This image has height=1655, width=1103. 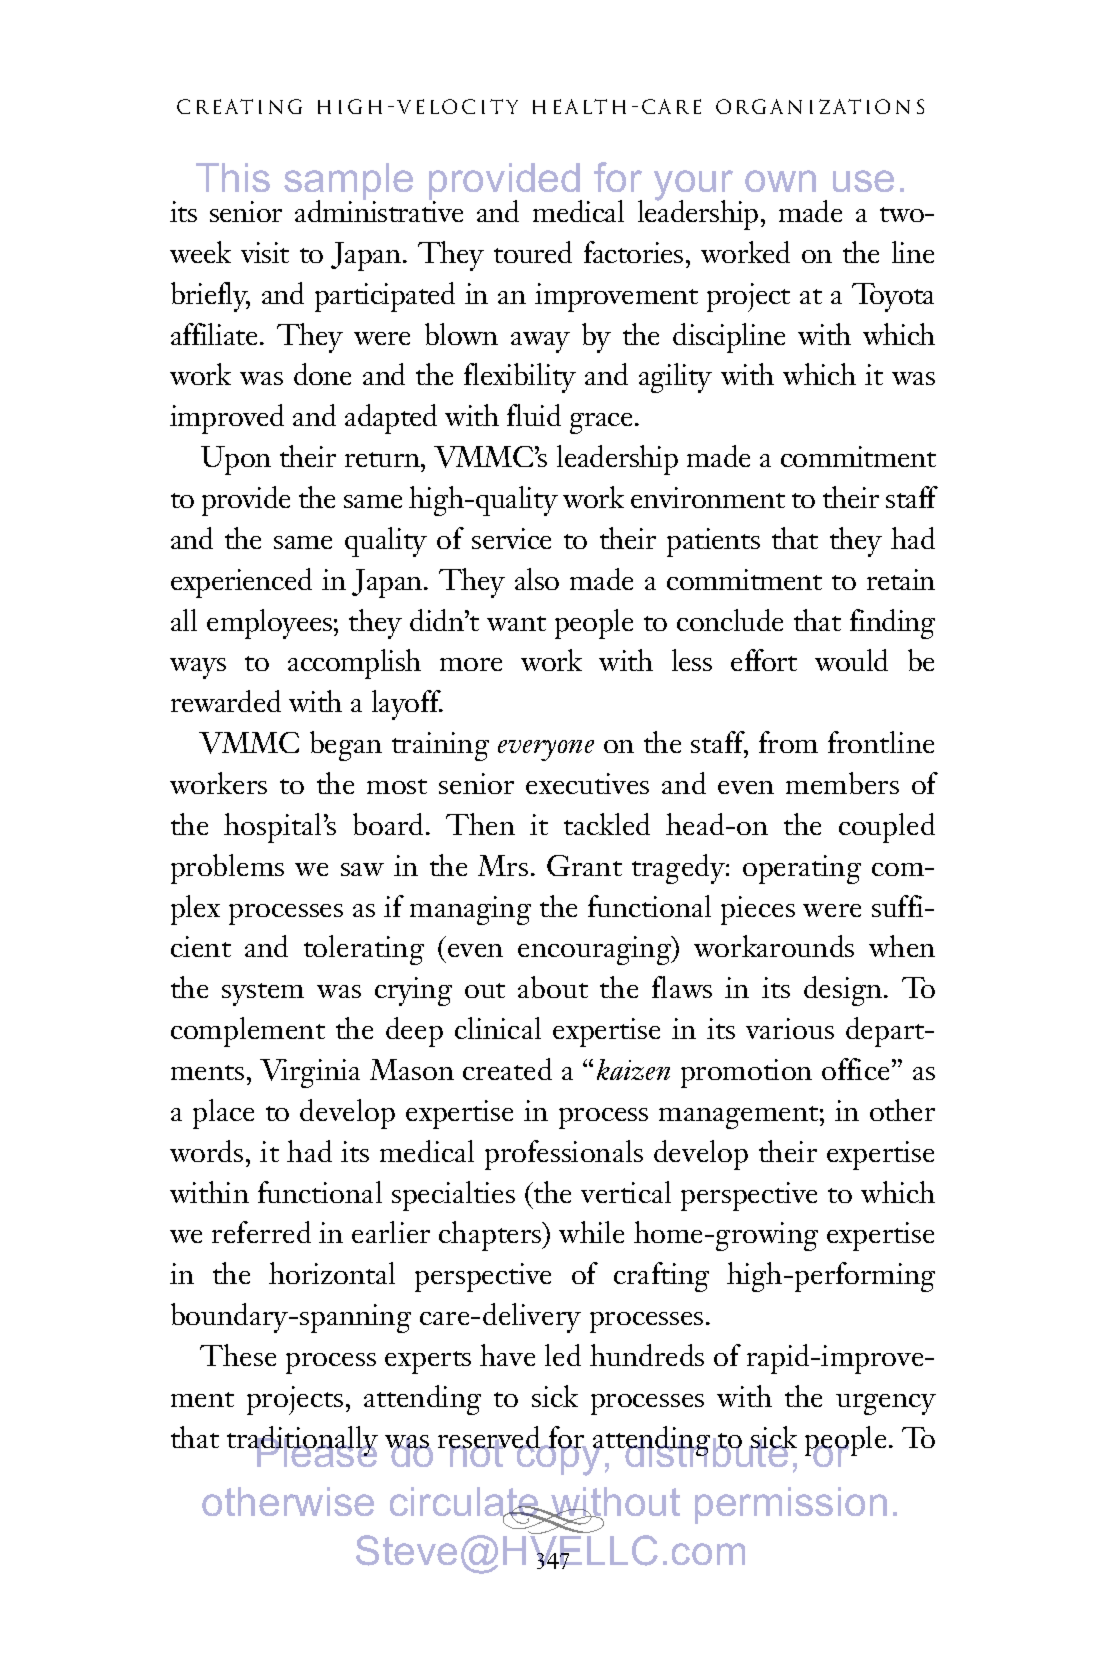 What do you see at coordinates (241, 583) in the image?
I see `experienced` at bounding box center [241, 583].
